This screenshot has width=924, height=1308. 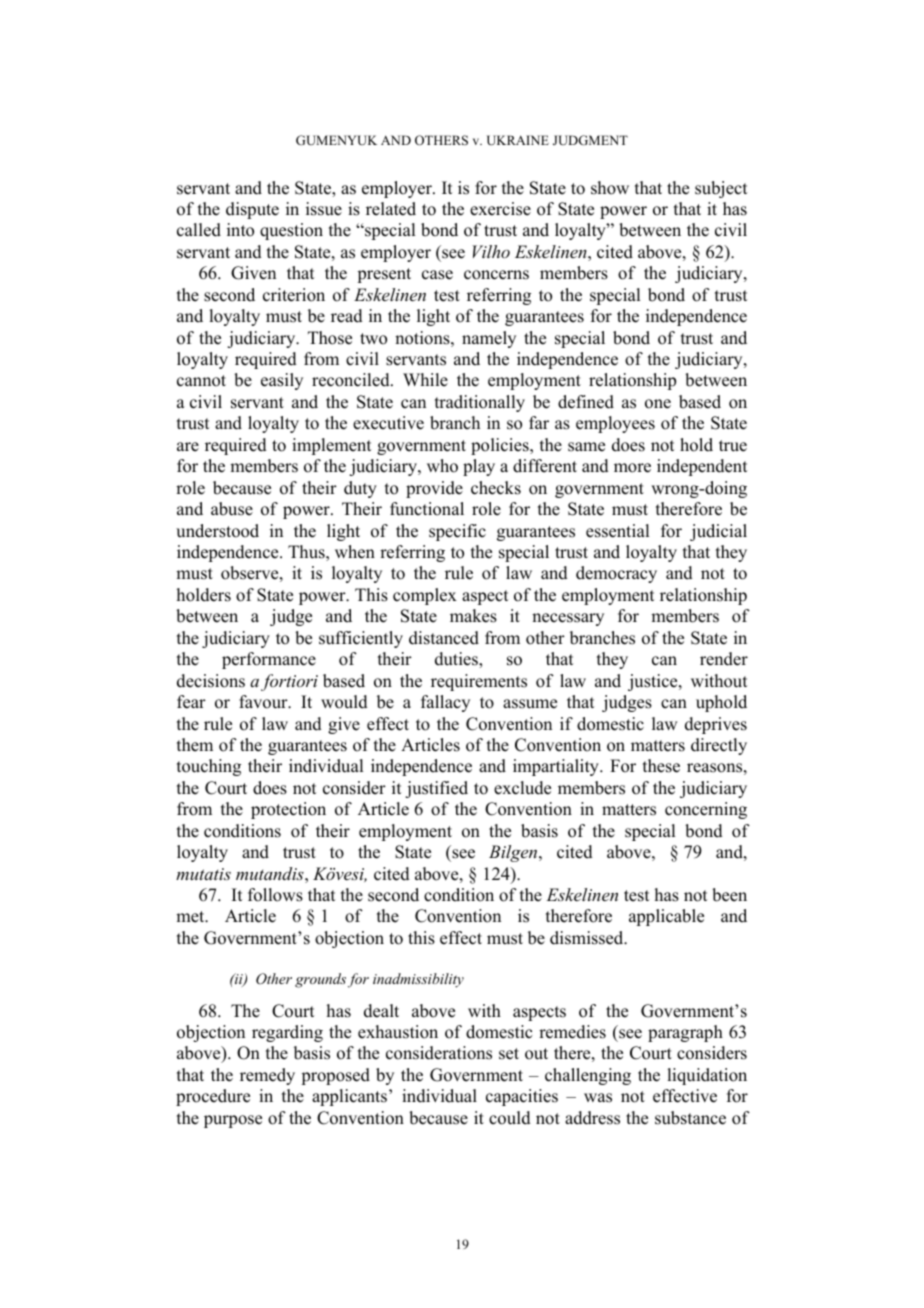 I want to click on exercise, so click(x=500, y=209).
